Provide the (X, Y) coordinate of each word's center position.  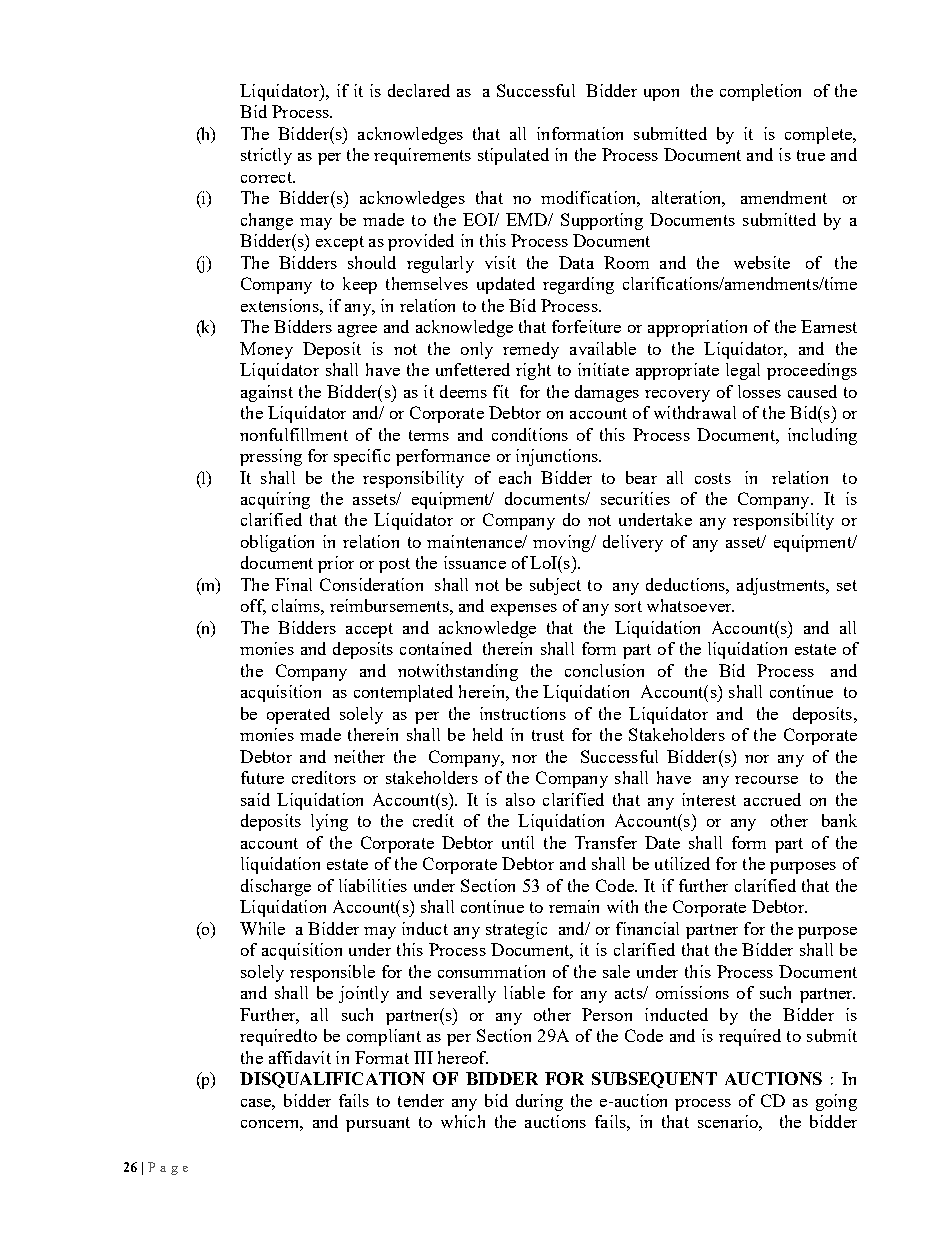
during (539, 1102)
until (518, 842)
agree (357, 331)
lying (329, 822)
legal (743, 371)
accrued (772, 799)
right (533, 371)
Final (293, 584)
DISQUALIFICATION (332, 1080)
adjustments (782, 586)
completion (760, 92)
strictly (266, 156)
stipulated (513, 156)
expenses (524, 610)
